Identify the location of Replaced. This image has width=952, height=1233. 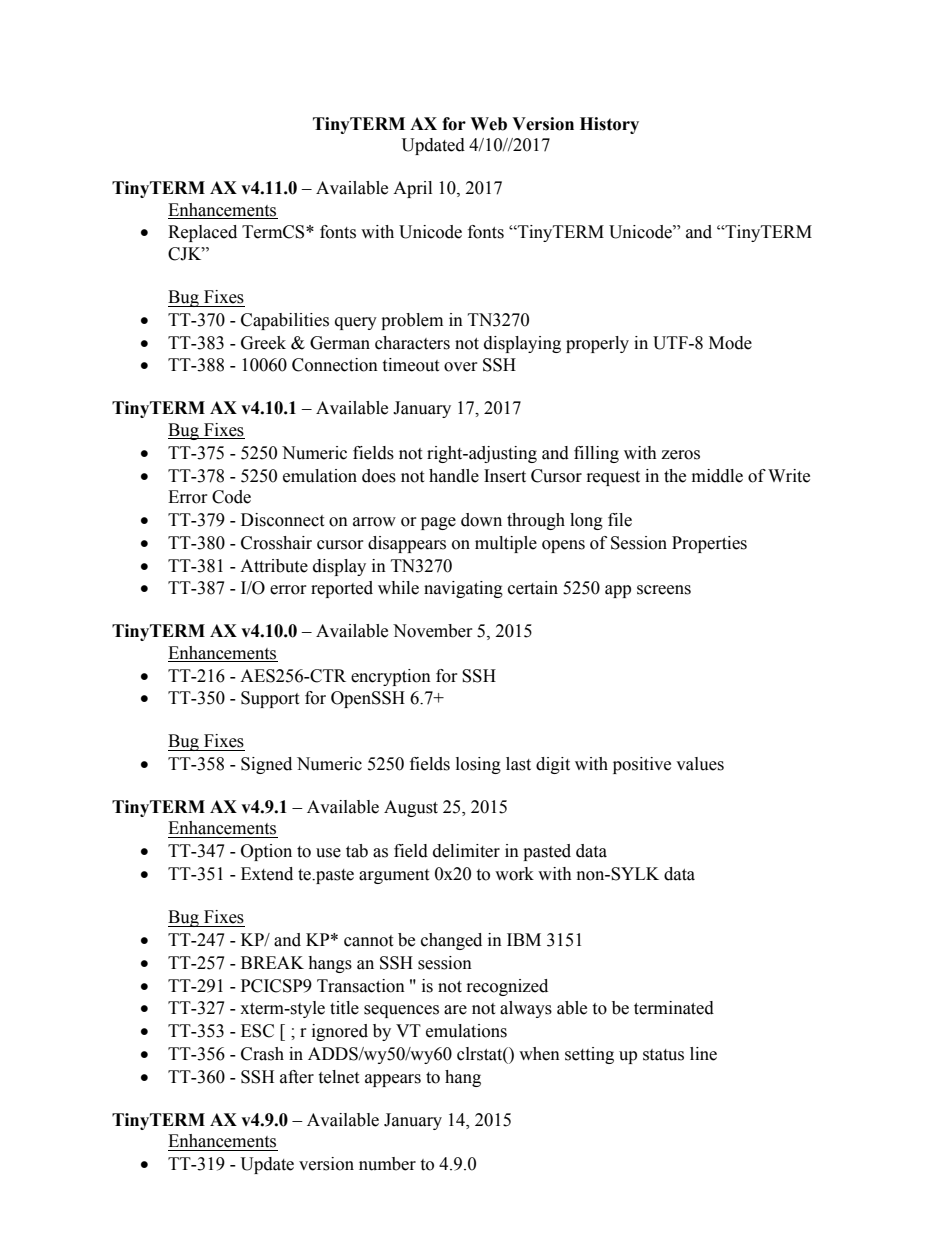
(202, 233).
